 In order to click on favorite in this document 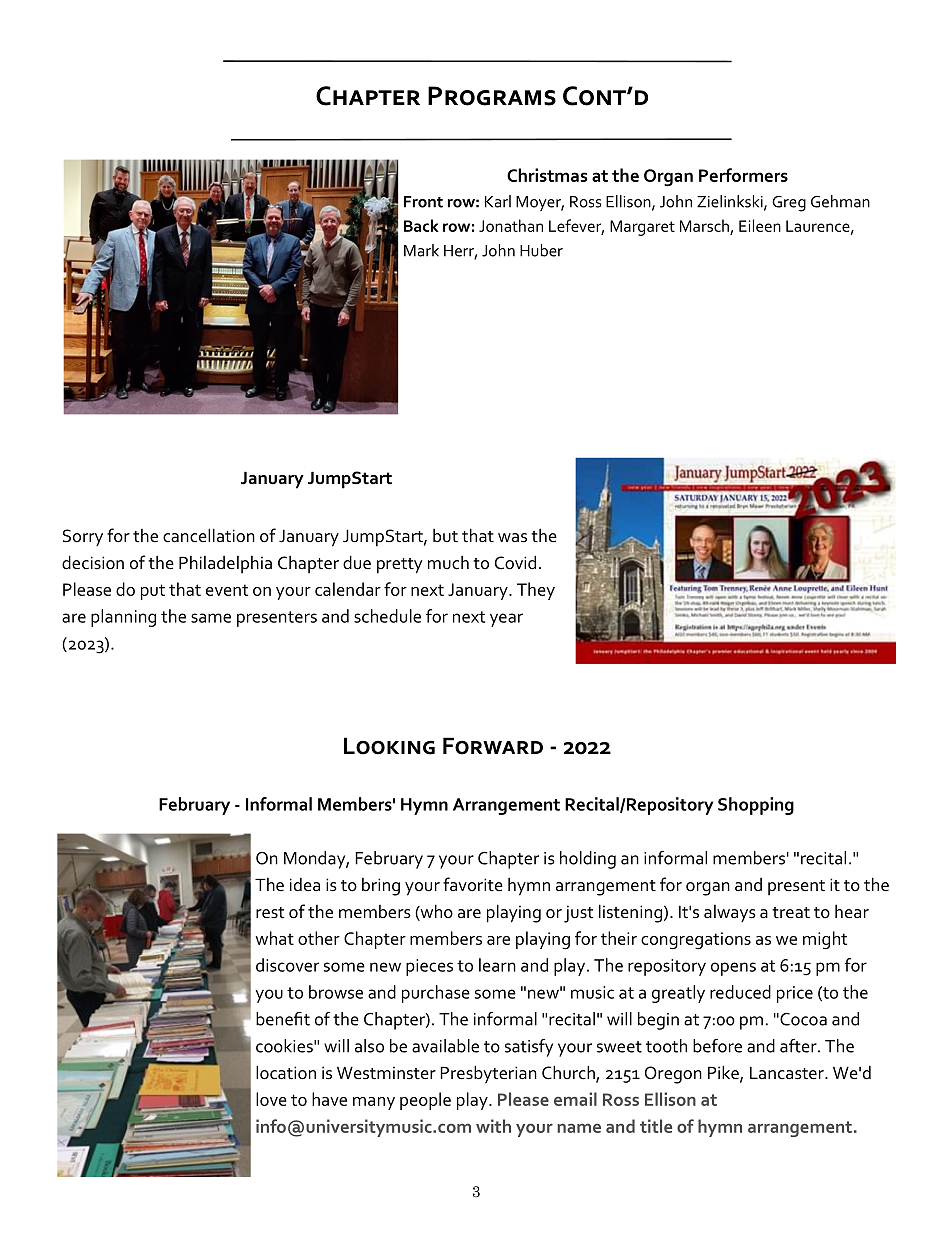, I will do `click(473, 884)`.
